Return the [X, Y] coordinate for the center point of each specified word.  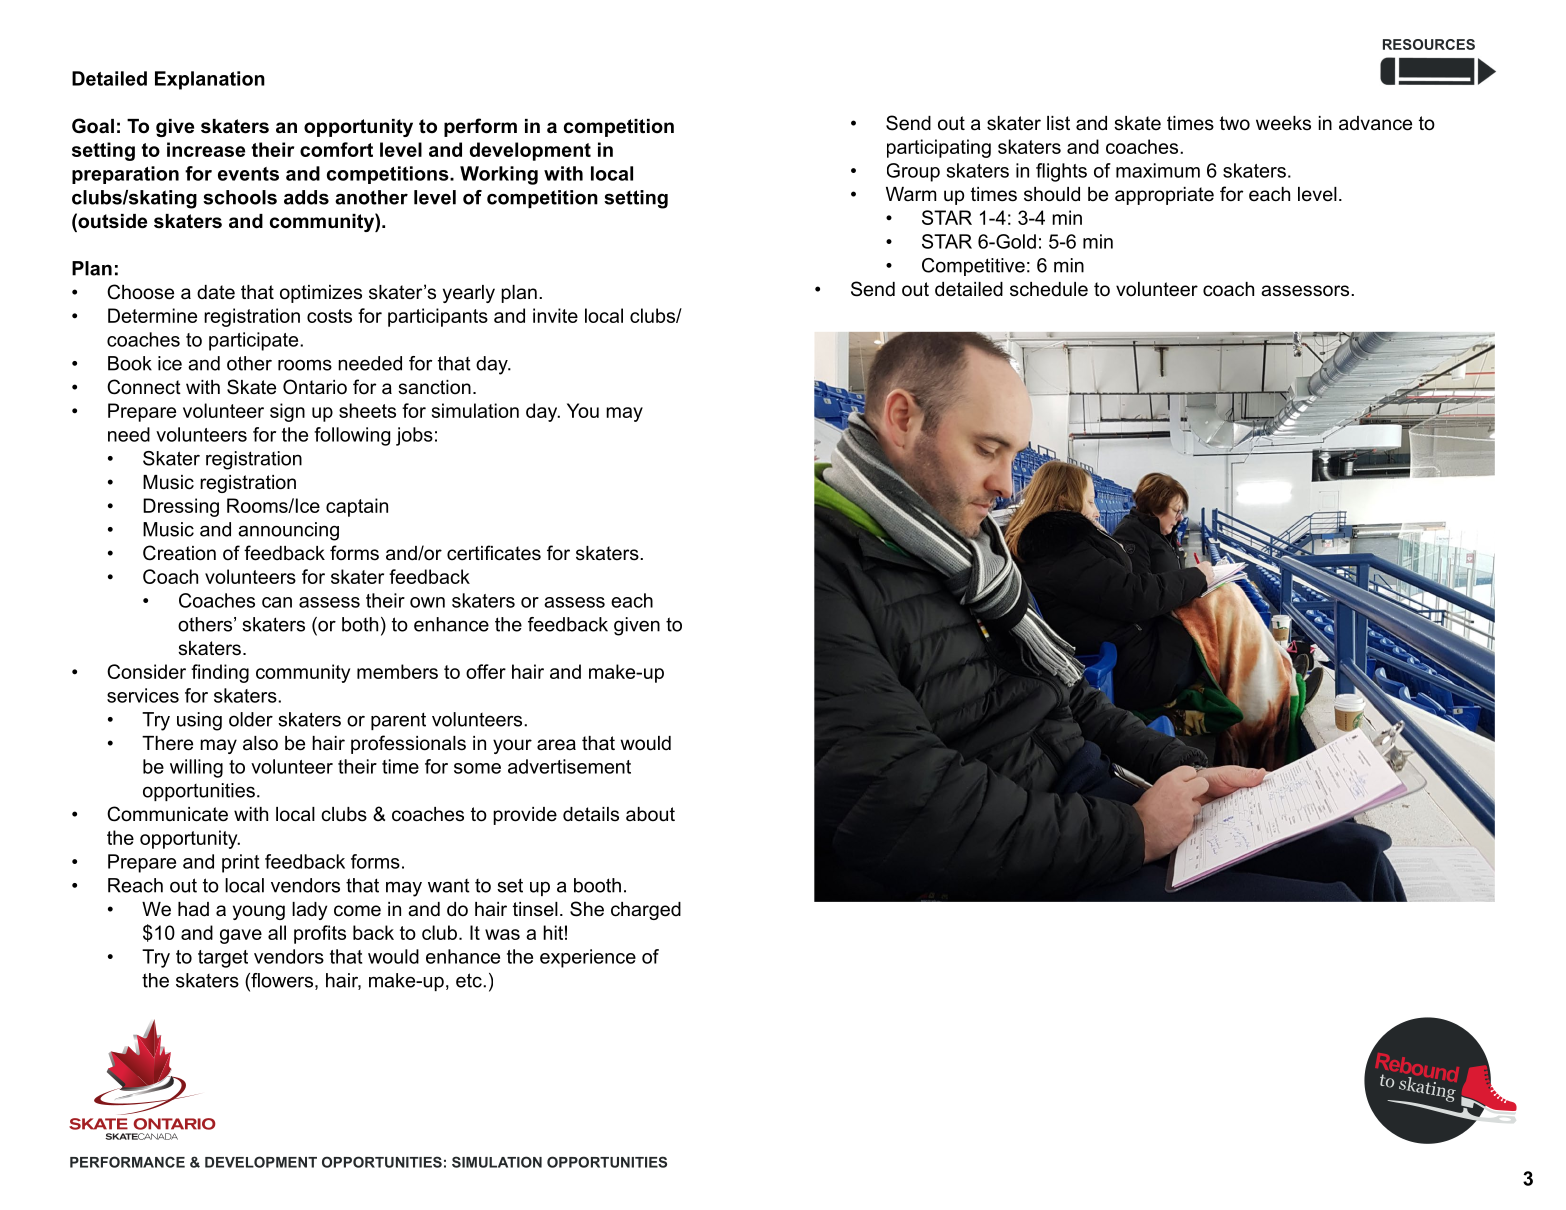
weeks [1283, 123]
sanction [434, 387]
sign [287, 412]
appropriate [1164, 196]
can [277, 602]
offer [486, 671]
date [216, 292]
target [223, 959]
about [650, 814]
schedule [1049, 289]
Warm [911, 194]
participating [939, 148]
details [591, 814]
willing [196, 768]
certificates [494, 553]
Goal [93, 126]
